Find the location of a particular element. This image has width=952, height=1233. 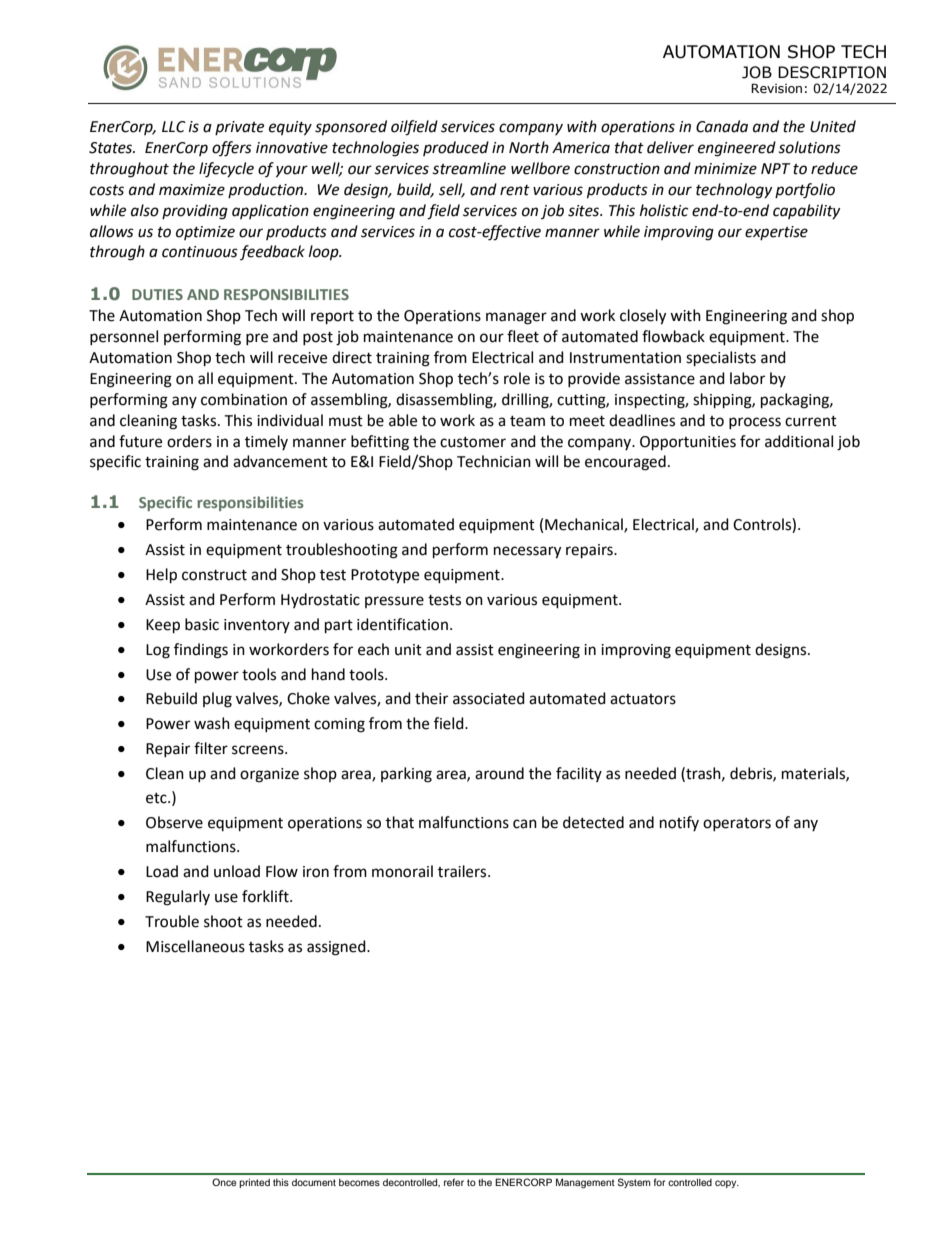

operators is located at coordinates (737, 824).
